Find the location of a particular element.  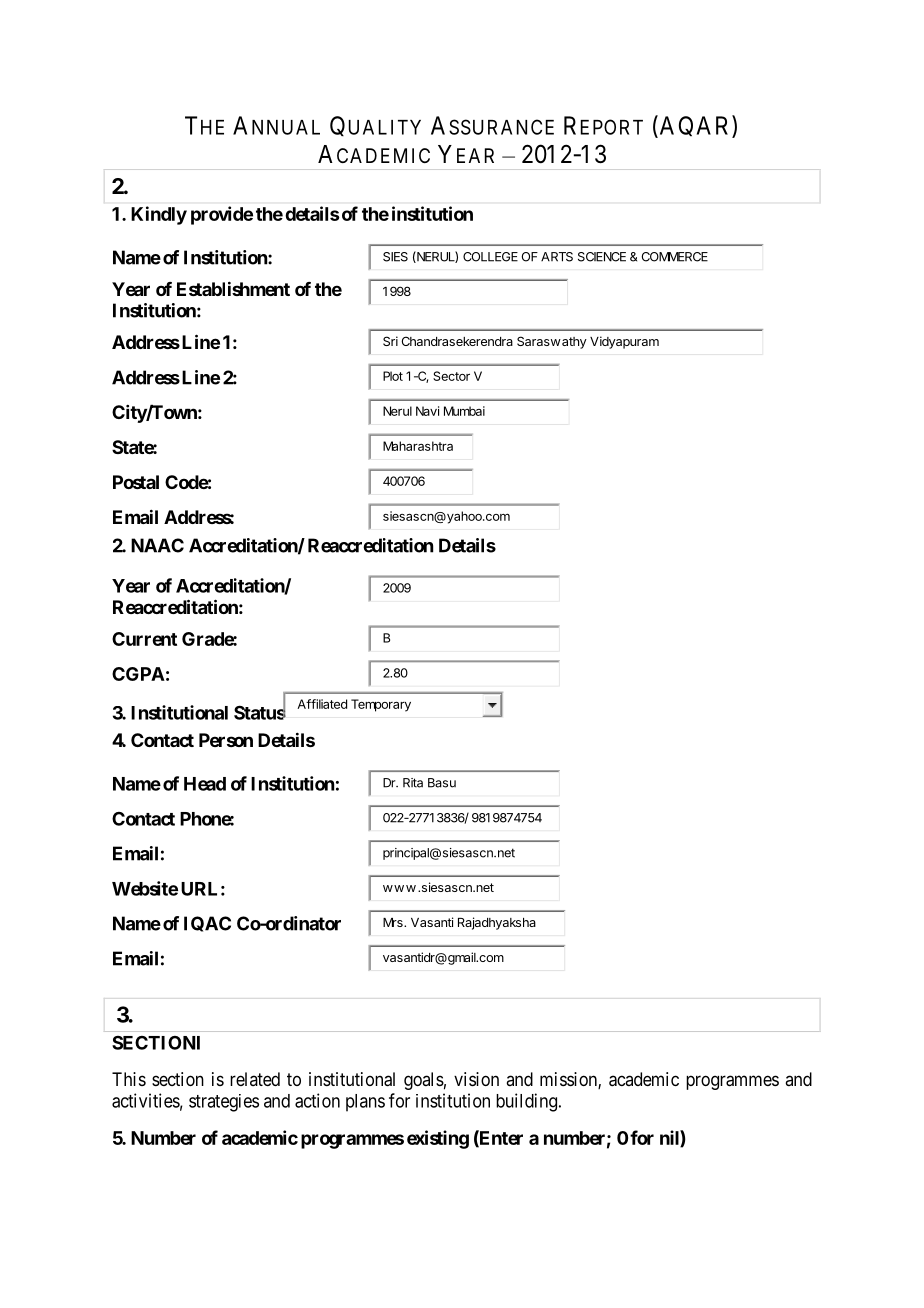

Mumbai is located at coordinates (464, 411).
